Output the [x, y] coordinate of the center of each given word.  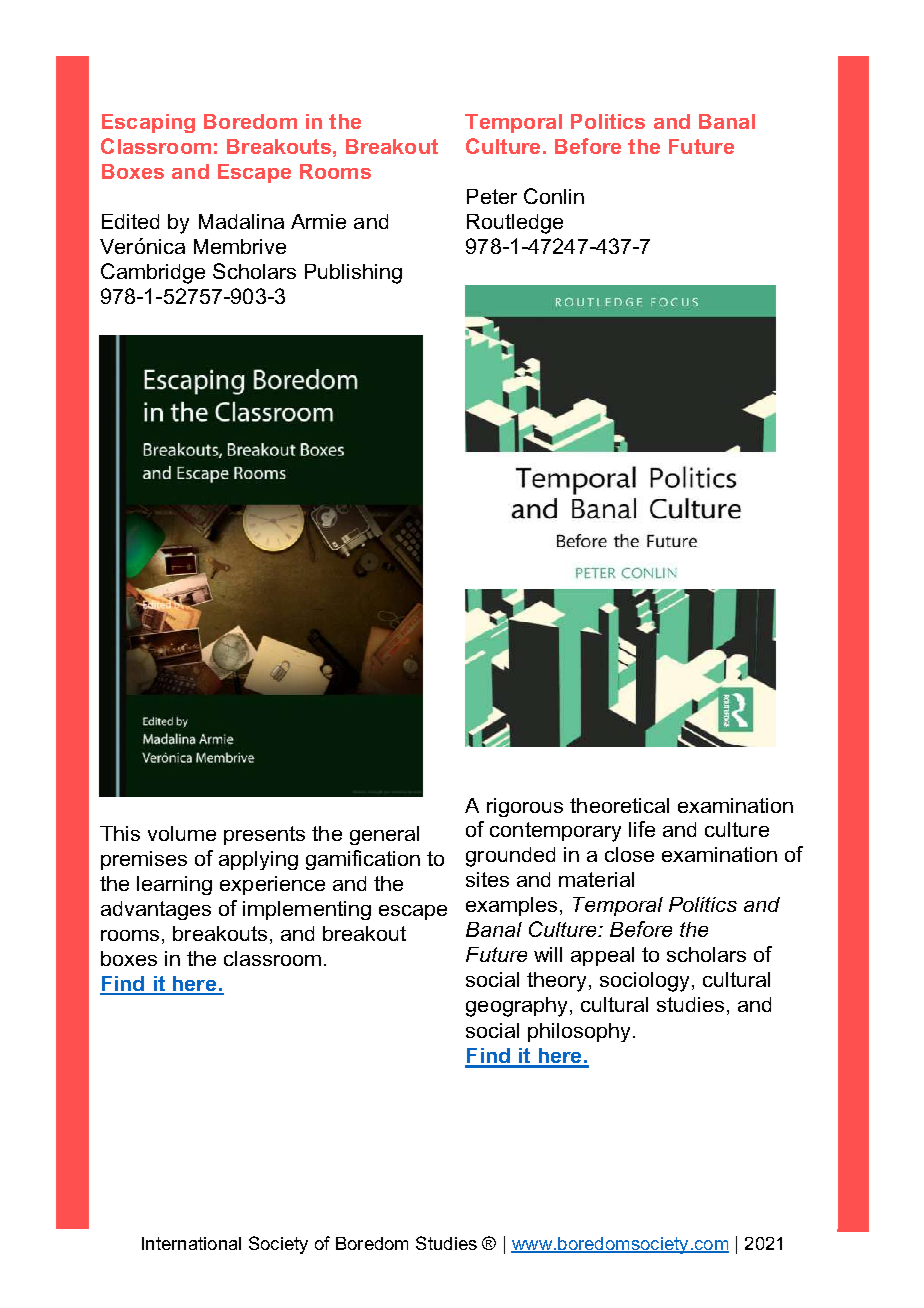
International [191, 1243]
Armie [318, 221]
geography [516, 1007]
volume [182, 833]
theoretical [619, 805]
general [384, 835]
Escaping [148, 123]
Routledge [515, 224]
